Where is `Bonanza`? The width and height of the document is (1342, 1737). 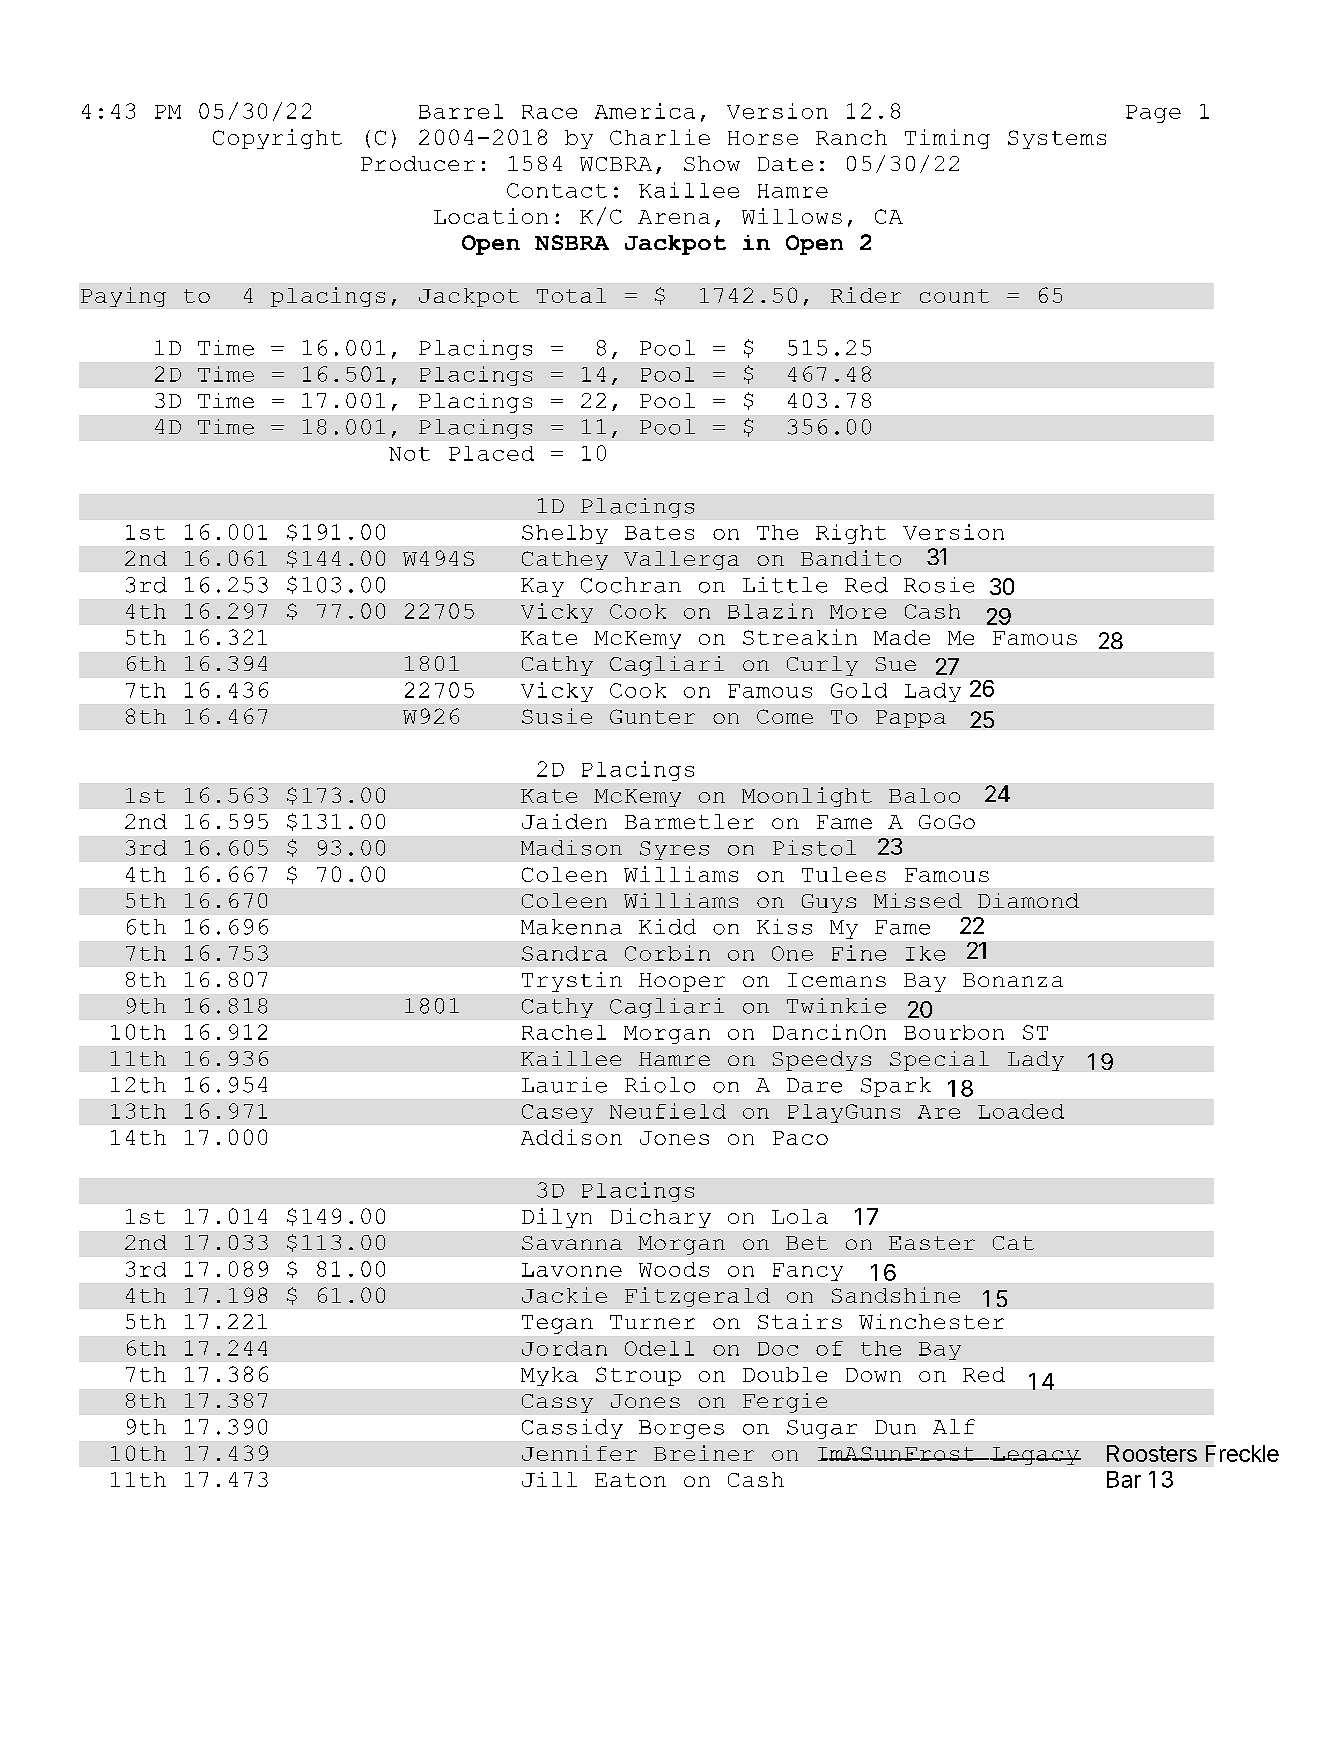
Bonanza is located at coordinates (1013, 980).
